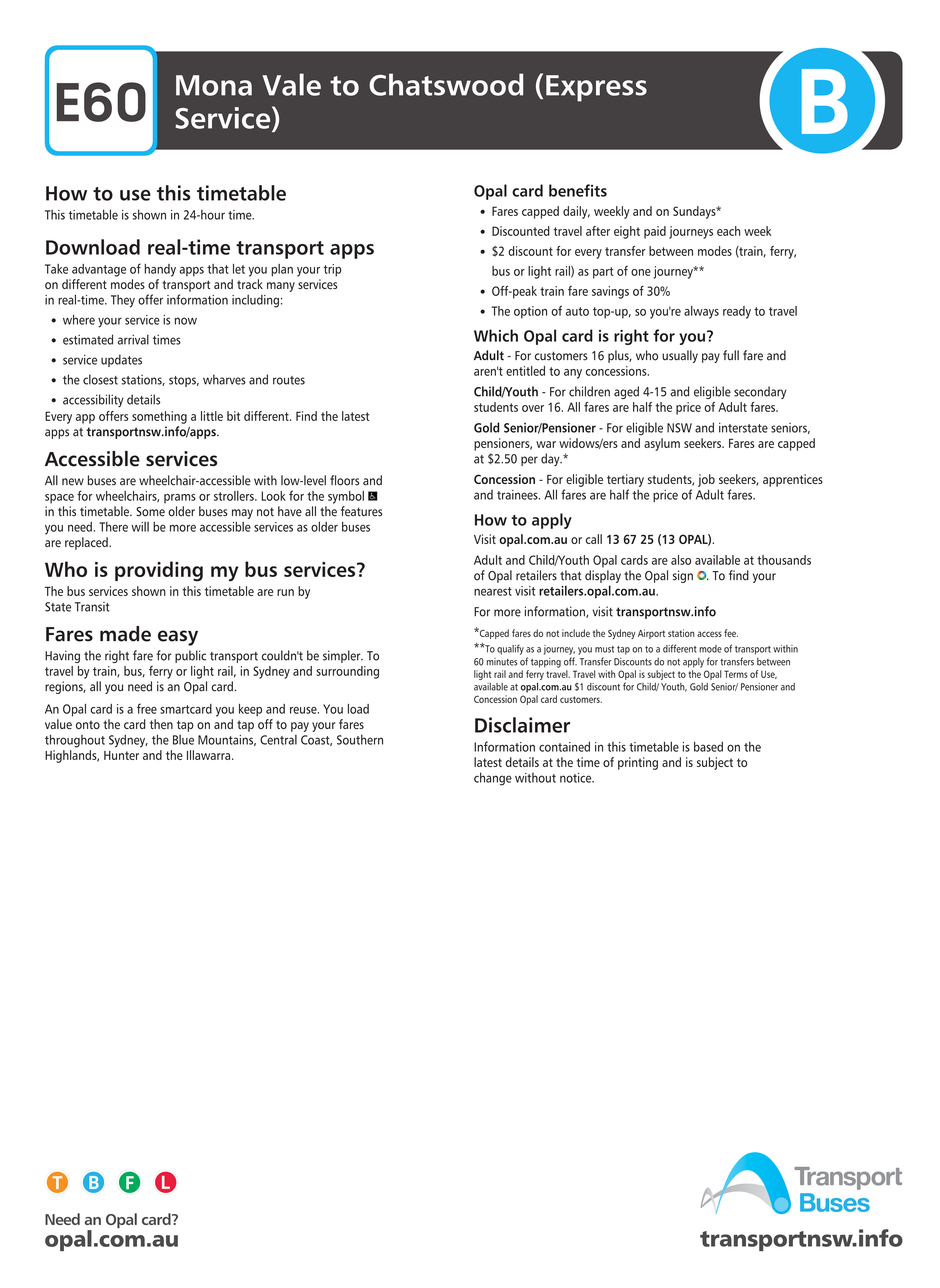 The image size is (940, 1288). Describe the element at coordinates (214, 85) in the document. I see `Mona` at that location.
